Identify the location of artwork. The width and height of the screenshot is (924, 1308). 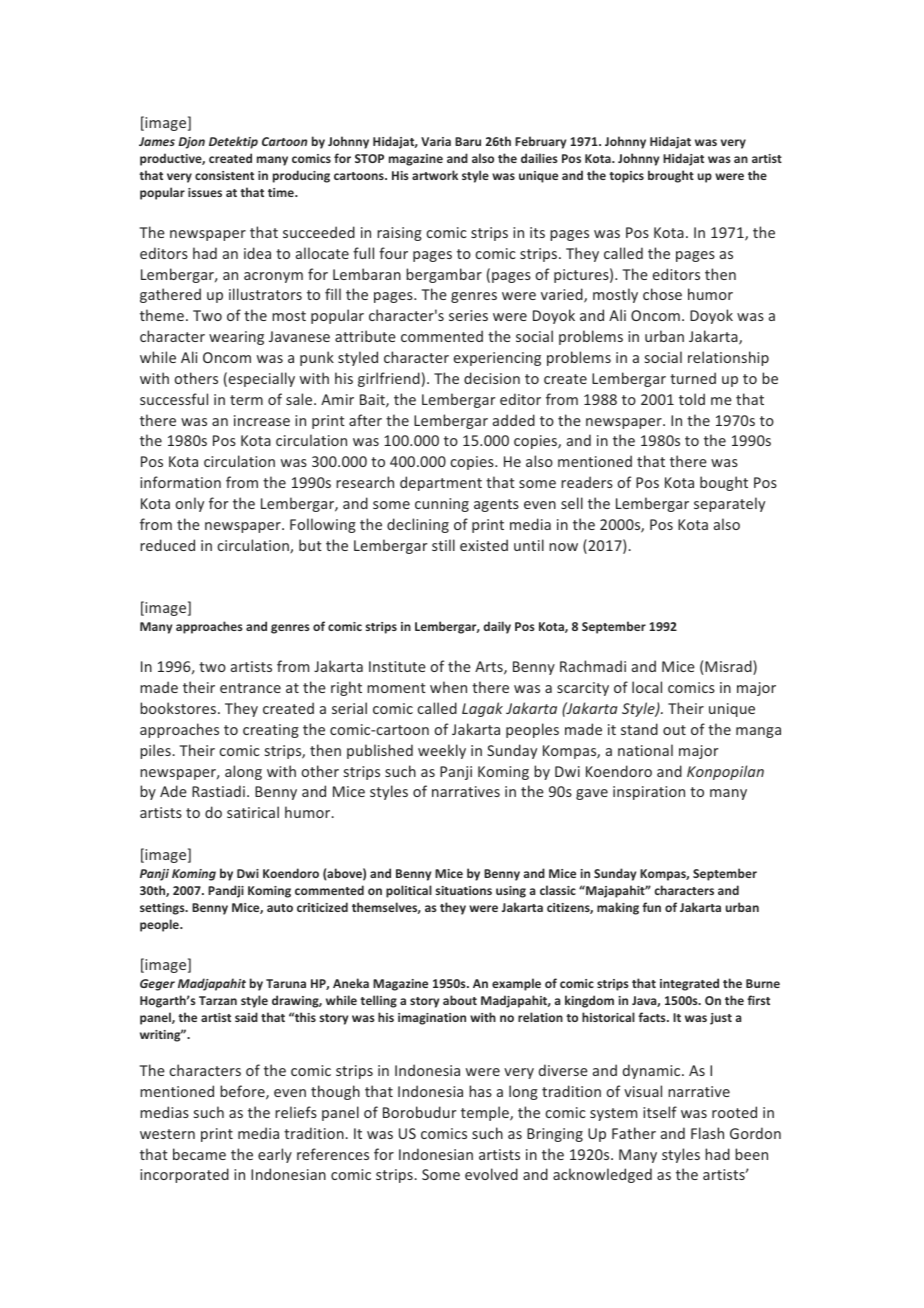
(435, 175).
